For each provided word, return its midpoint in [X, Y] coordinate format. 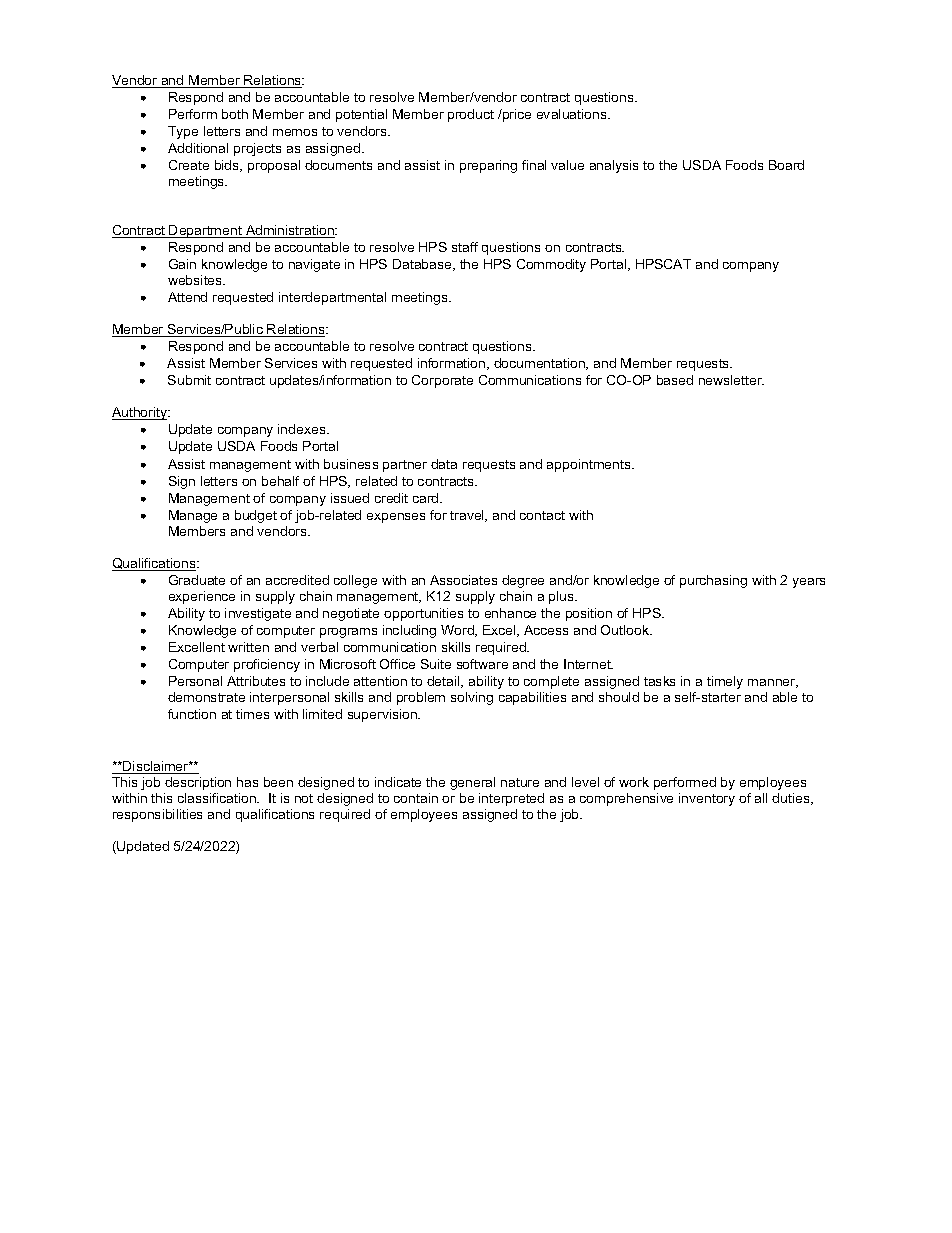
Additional [198, 148]
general [472, 783]
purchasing [713, 581]
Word [458, 631]
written [248, 647]
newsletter [731, 380]
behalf [280, 481]
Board [786, 165]
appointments [590, 465]
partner [405, 466]
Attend [187, 297]
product [471, 115]
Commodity [551, 265]
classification [218, 798]
